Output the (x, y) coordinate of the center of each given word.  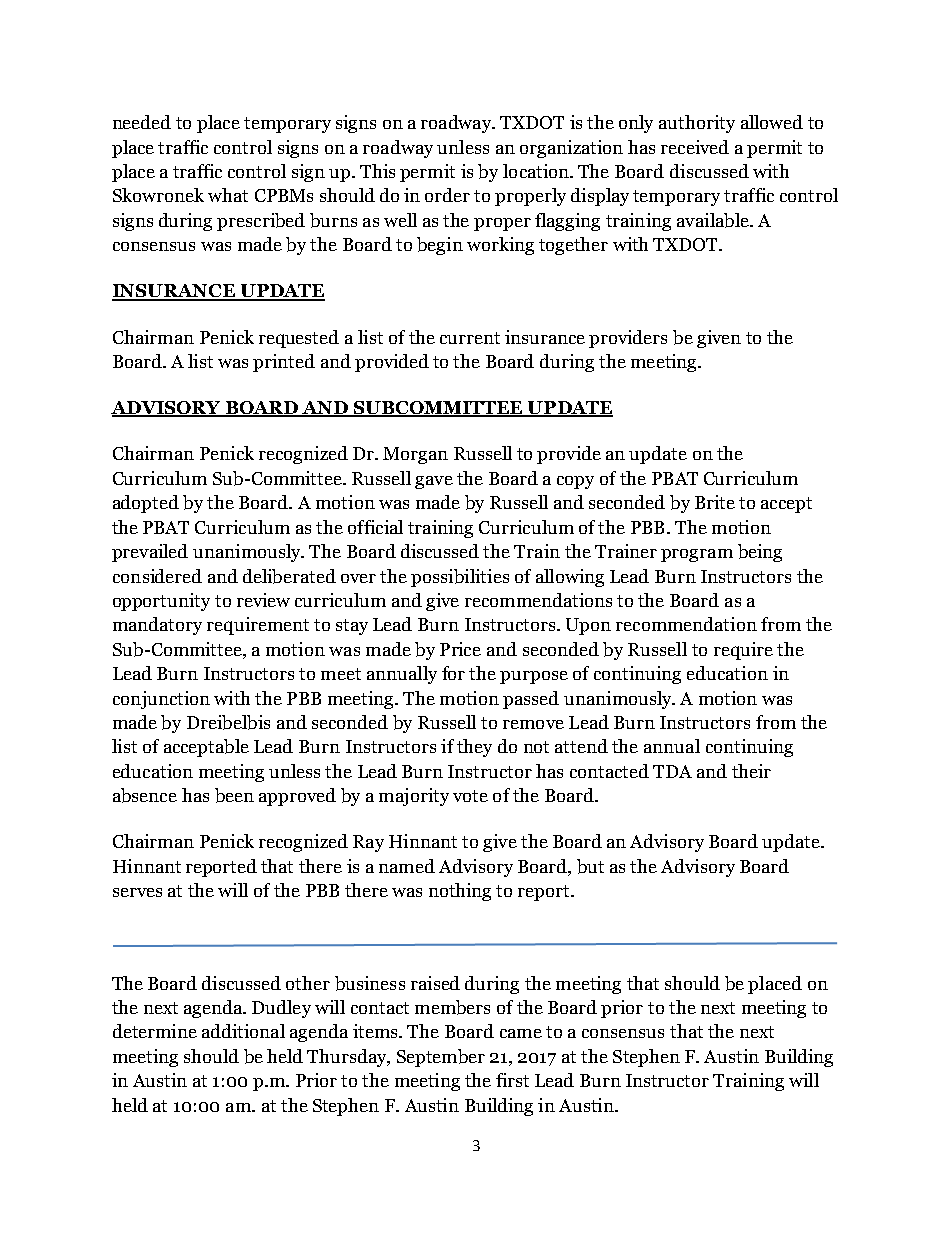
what (228, 195)
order (447, 195)
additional (243, 1031)
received (695, 147)
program (697, 555)
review (263, 600)
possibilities (460, 578)
